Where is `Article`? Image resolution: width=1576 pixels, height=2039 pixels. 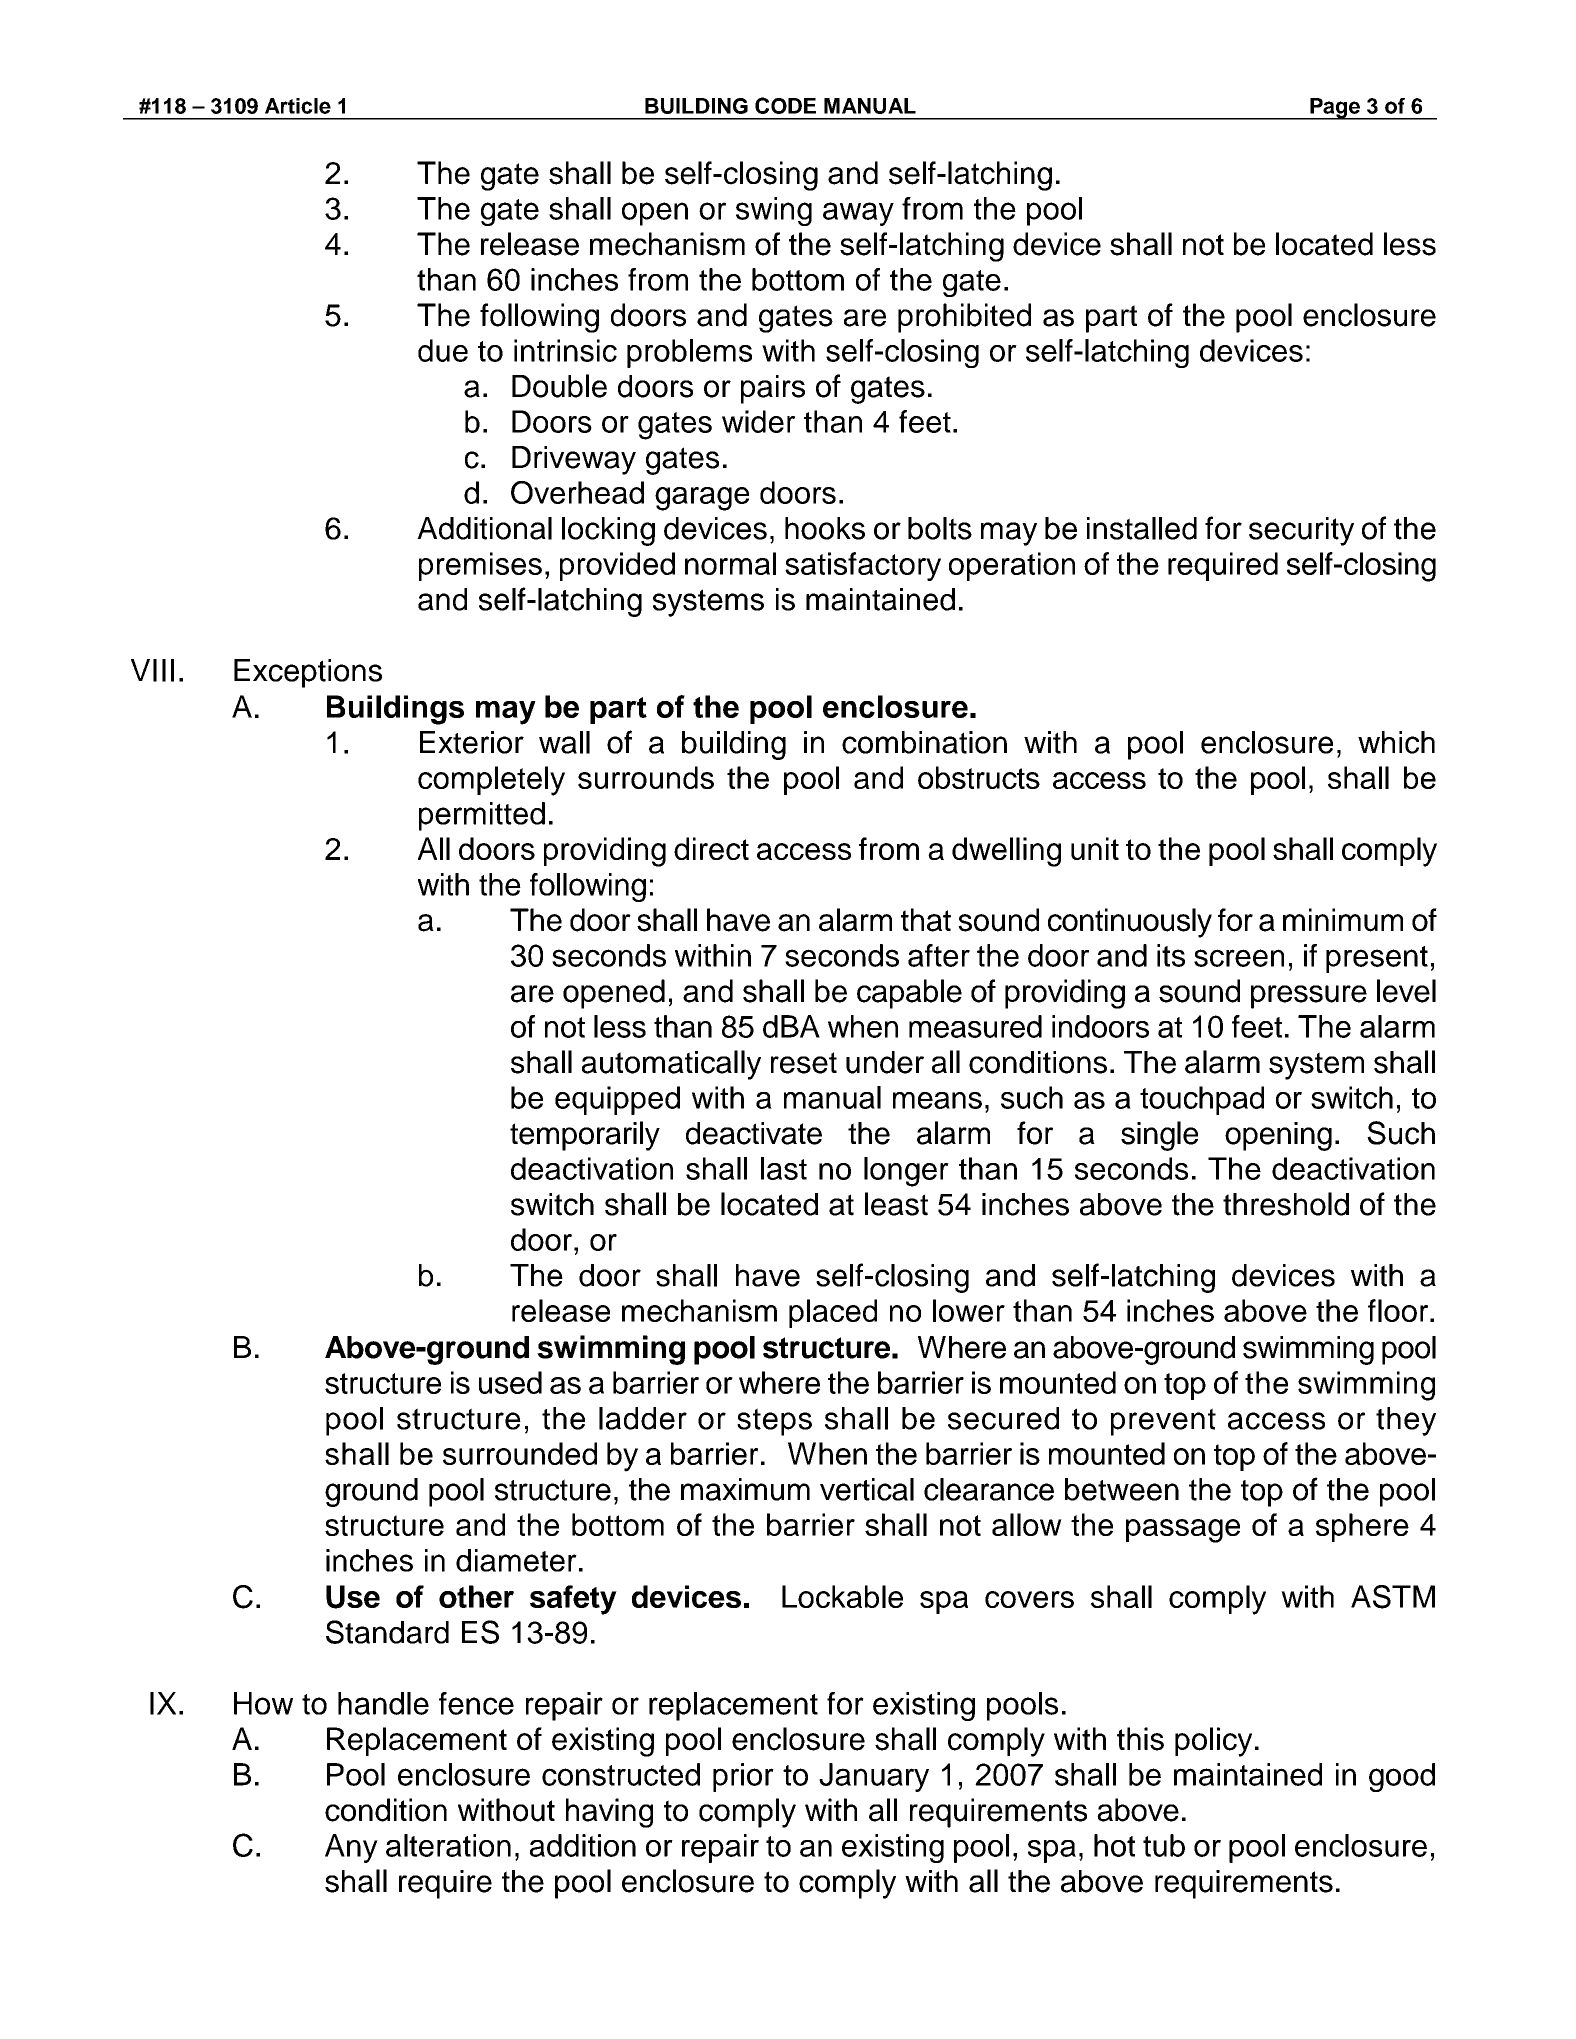 Article is located at coordinates (298, 106).
